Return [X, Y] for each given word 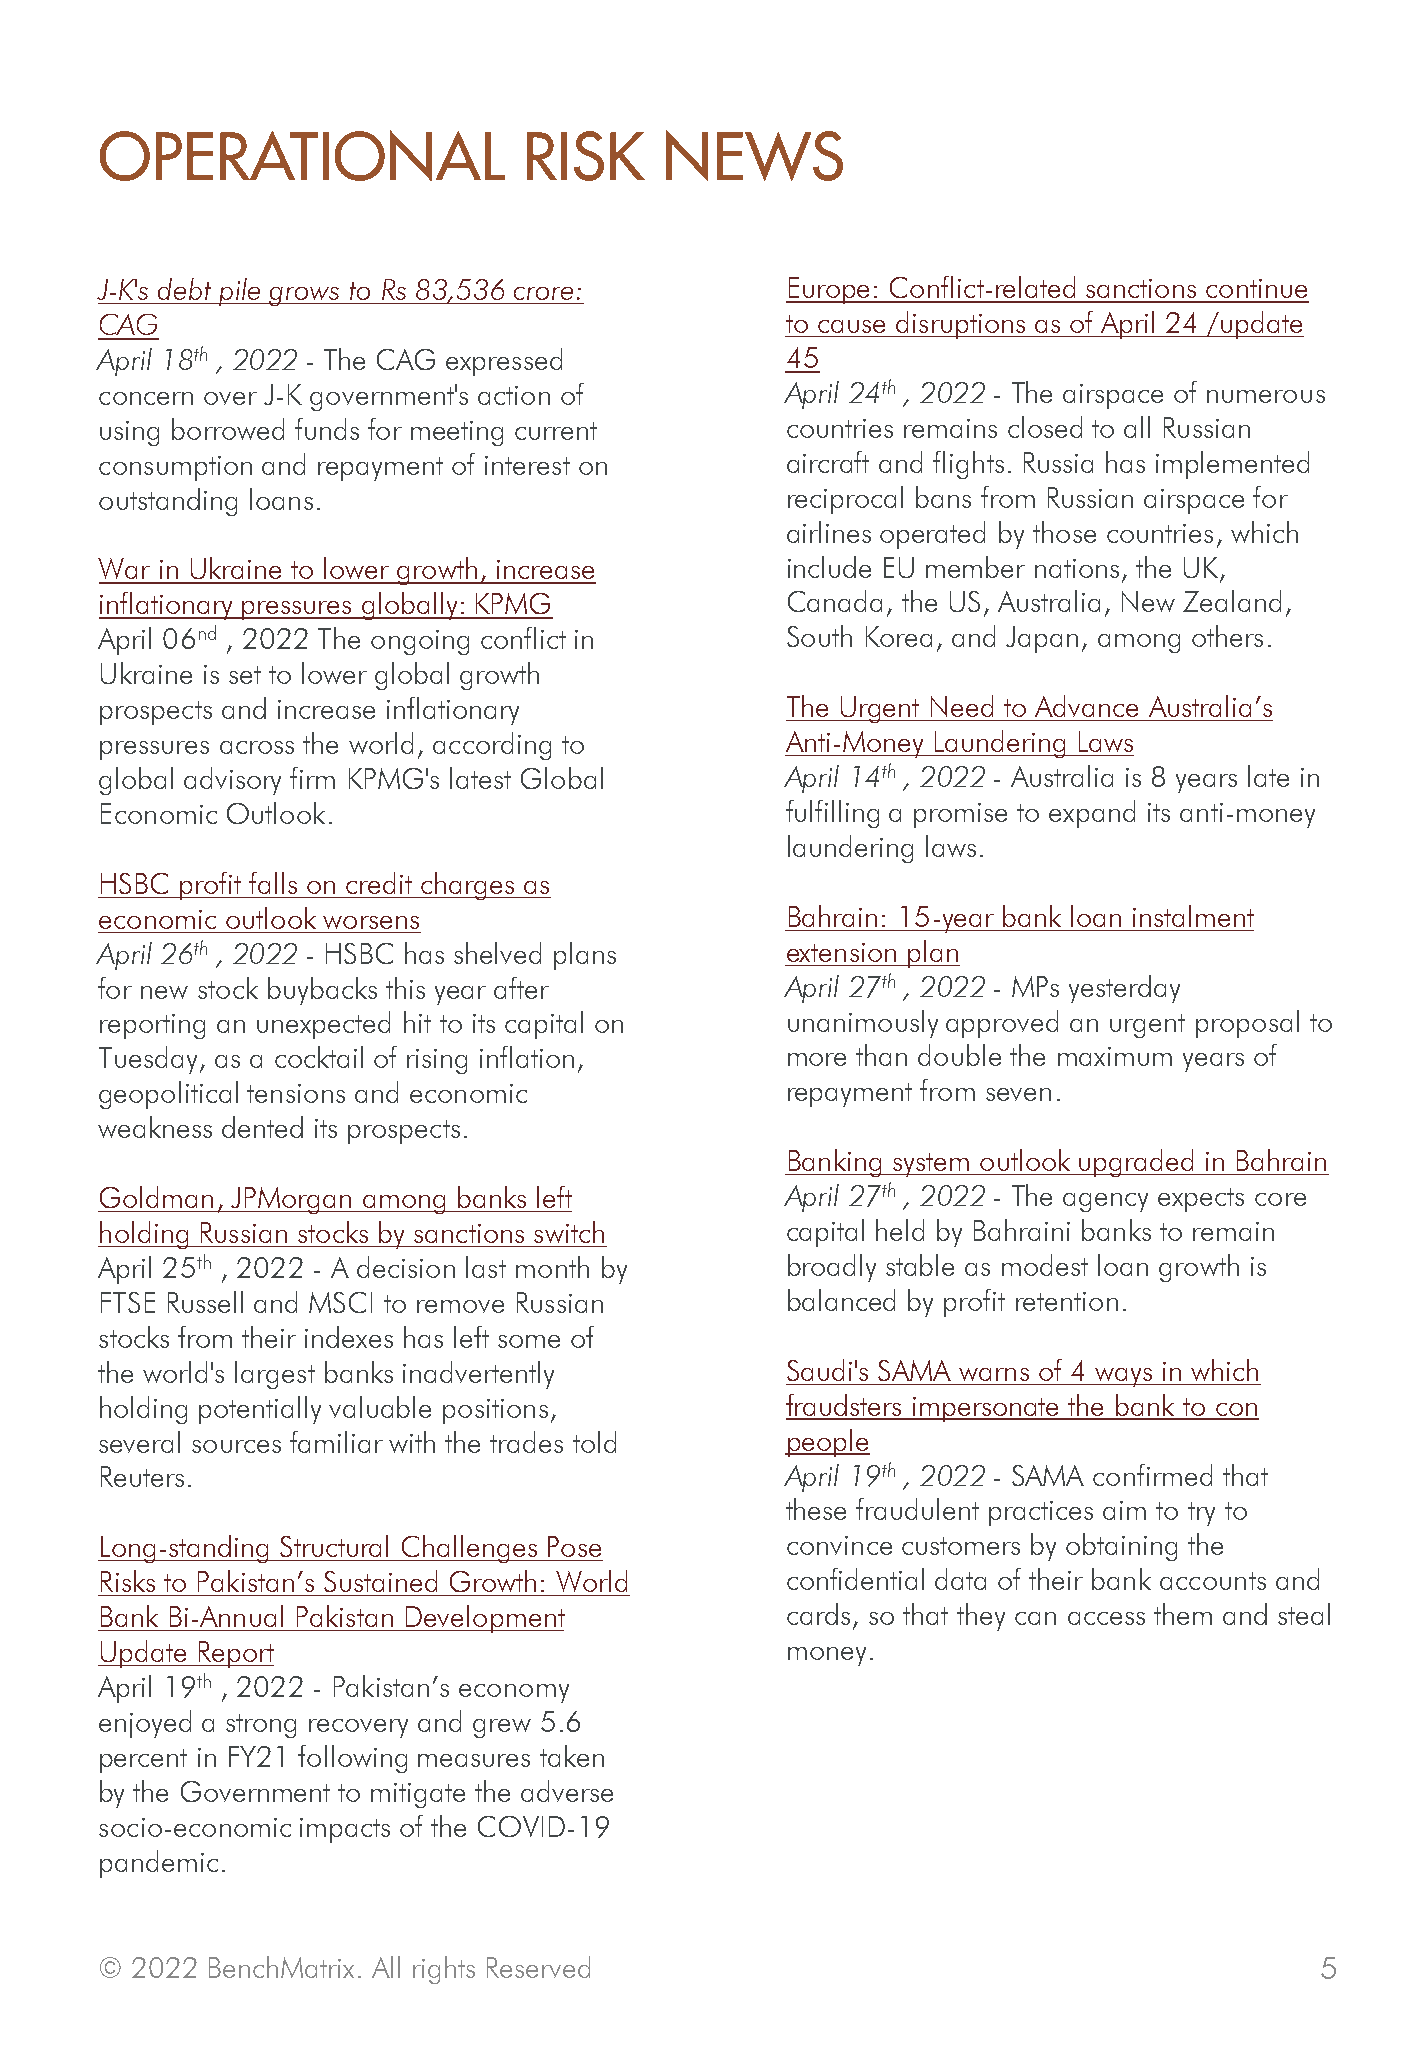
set [245, 675]
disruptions [961, 325]
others [1227, 636]
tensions [296, 1093]
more [817, 1059]
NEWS [754, 155]
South [819, 636]
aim [1124, 1510]
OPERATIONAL [302, 155]
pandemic [159, 1864]
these [816, 1509]
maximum [1115, 1056]
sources [236, 1446]
